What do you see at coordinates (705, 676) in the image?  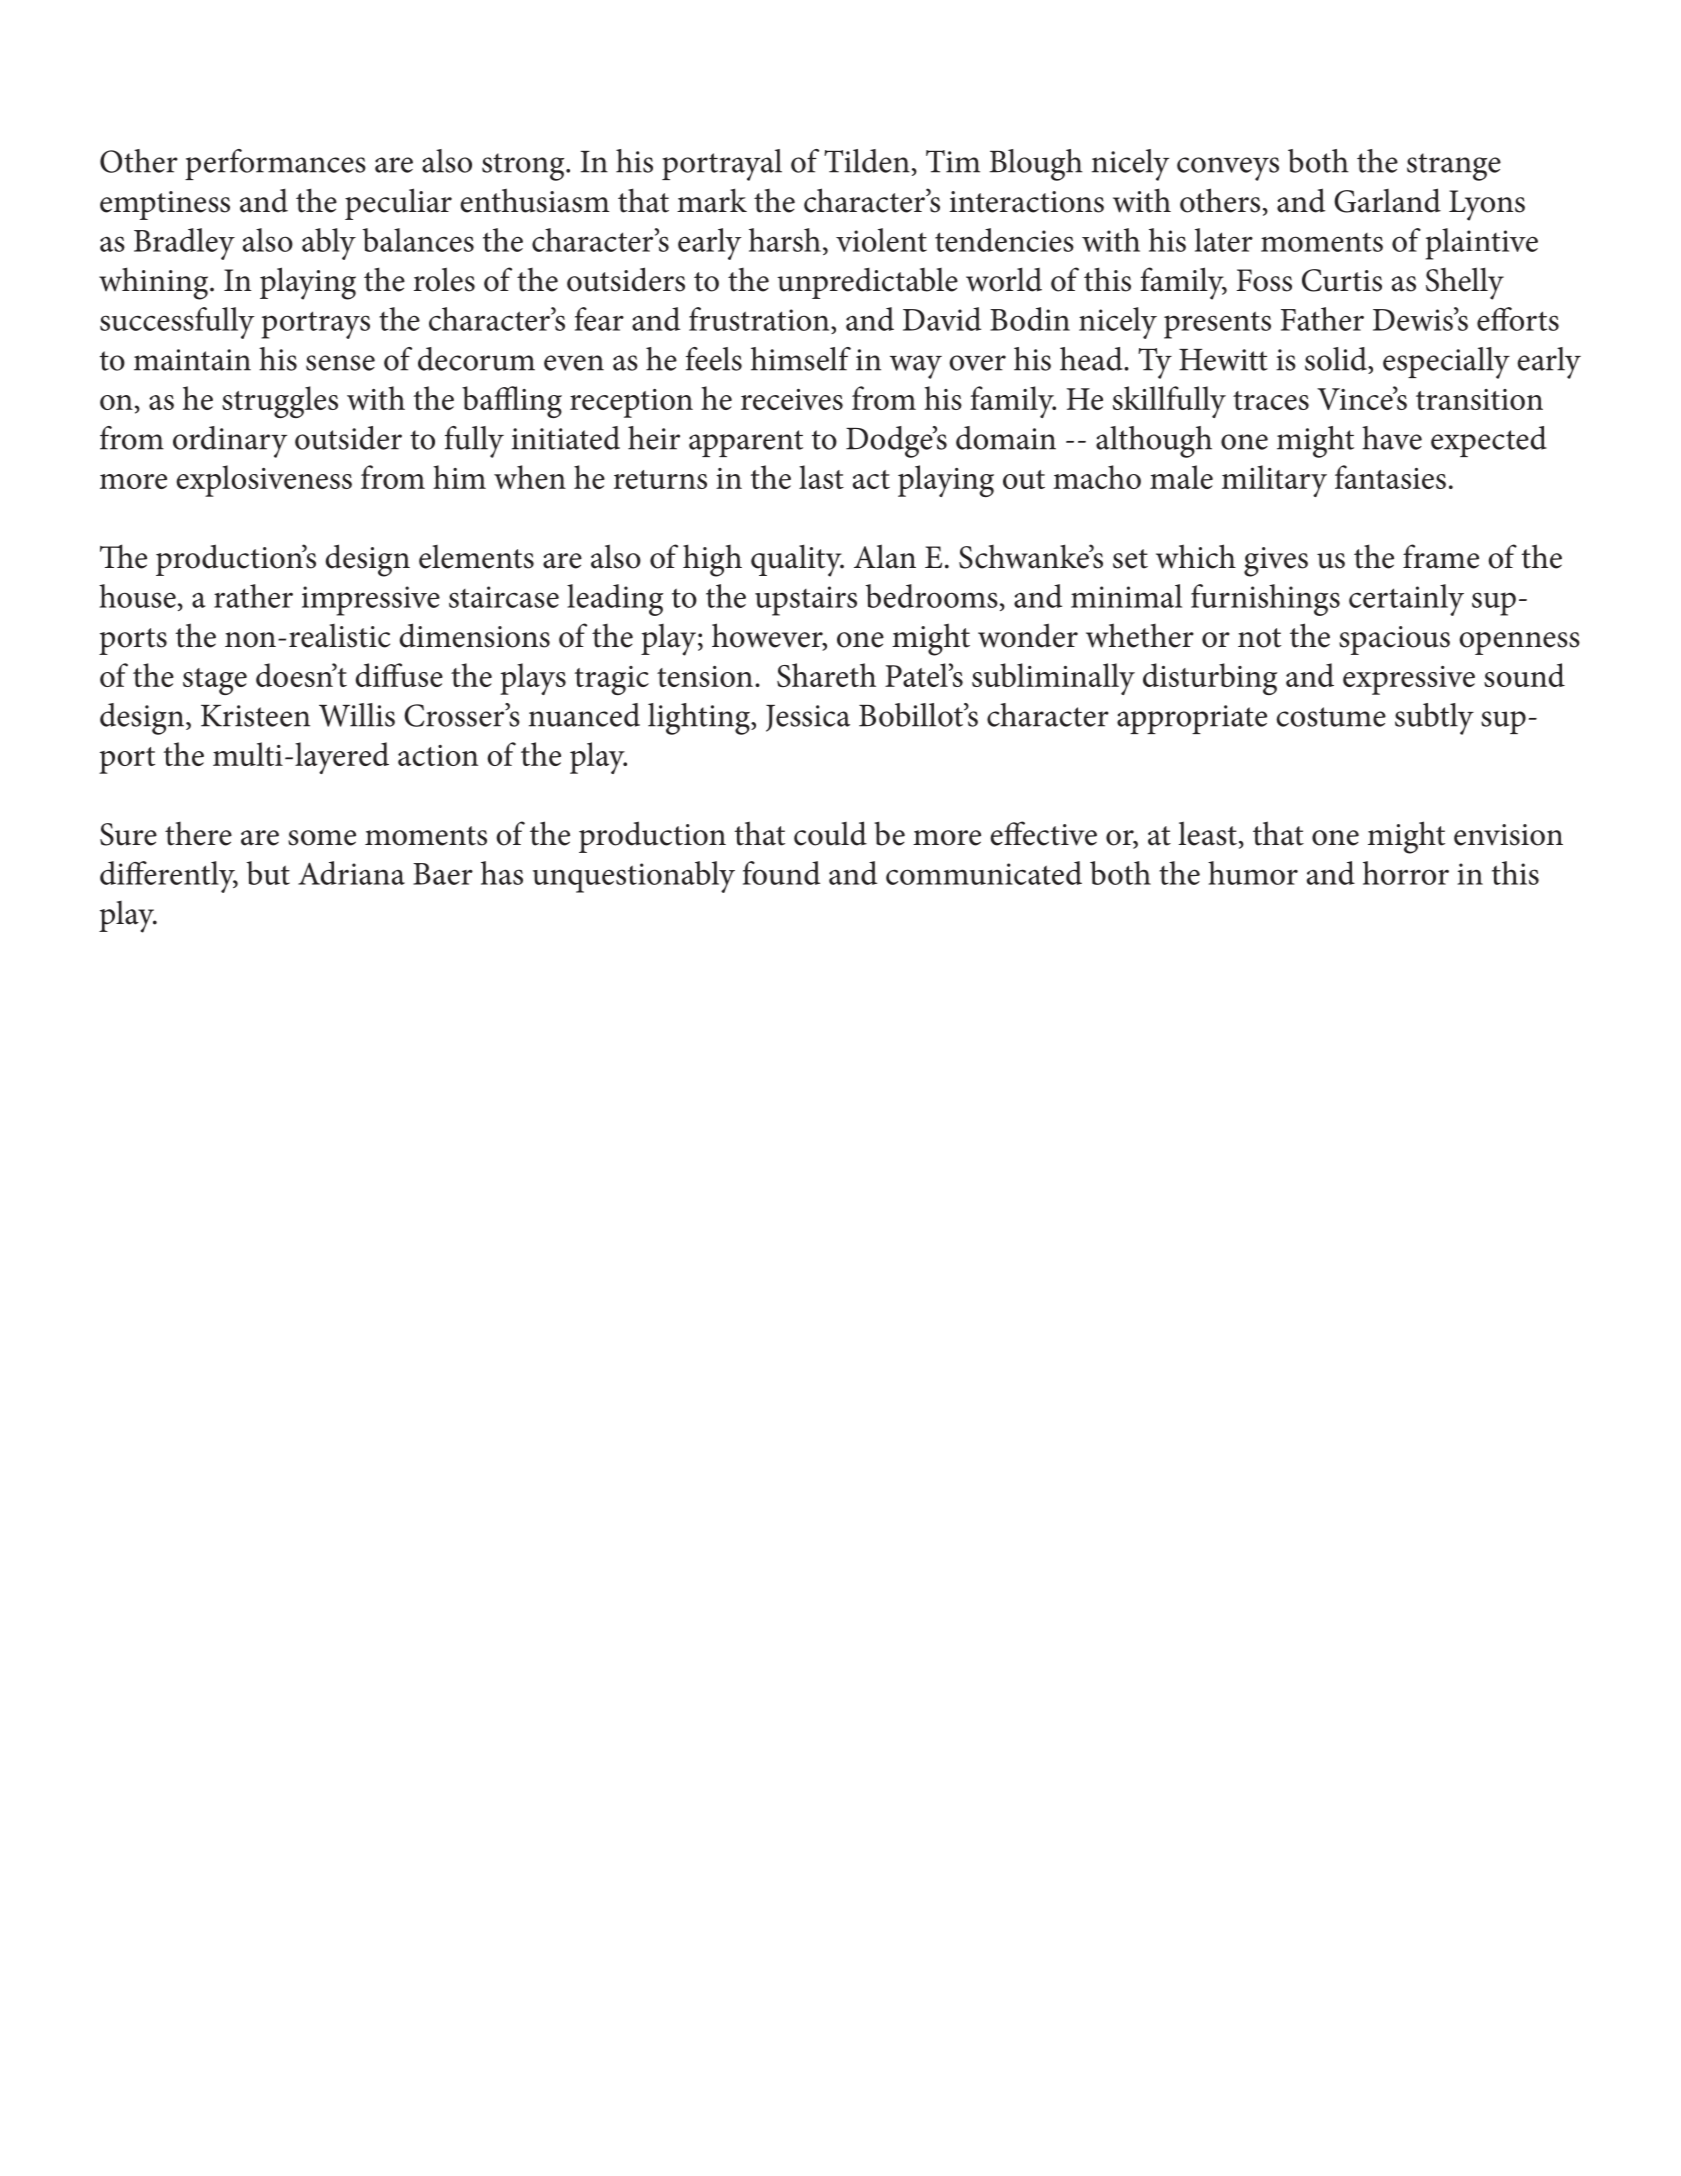 I see `tension` at bounding box center [705, 676].
